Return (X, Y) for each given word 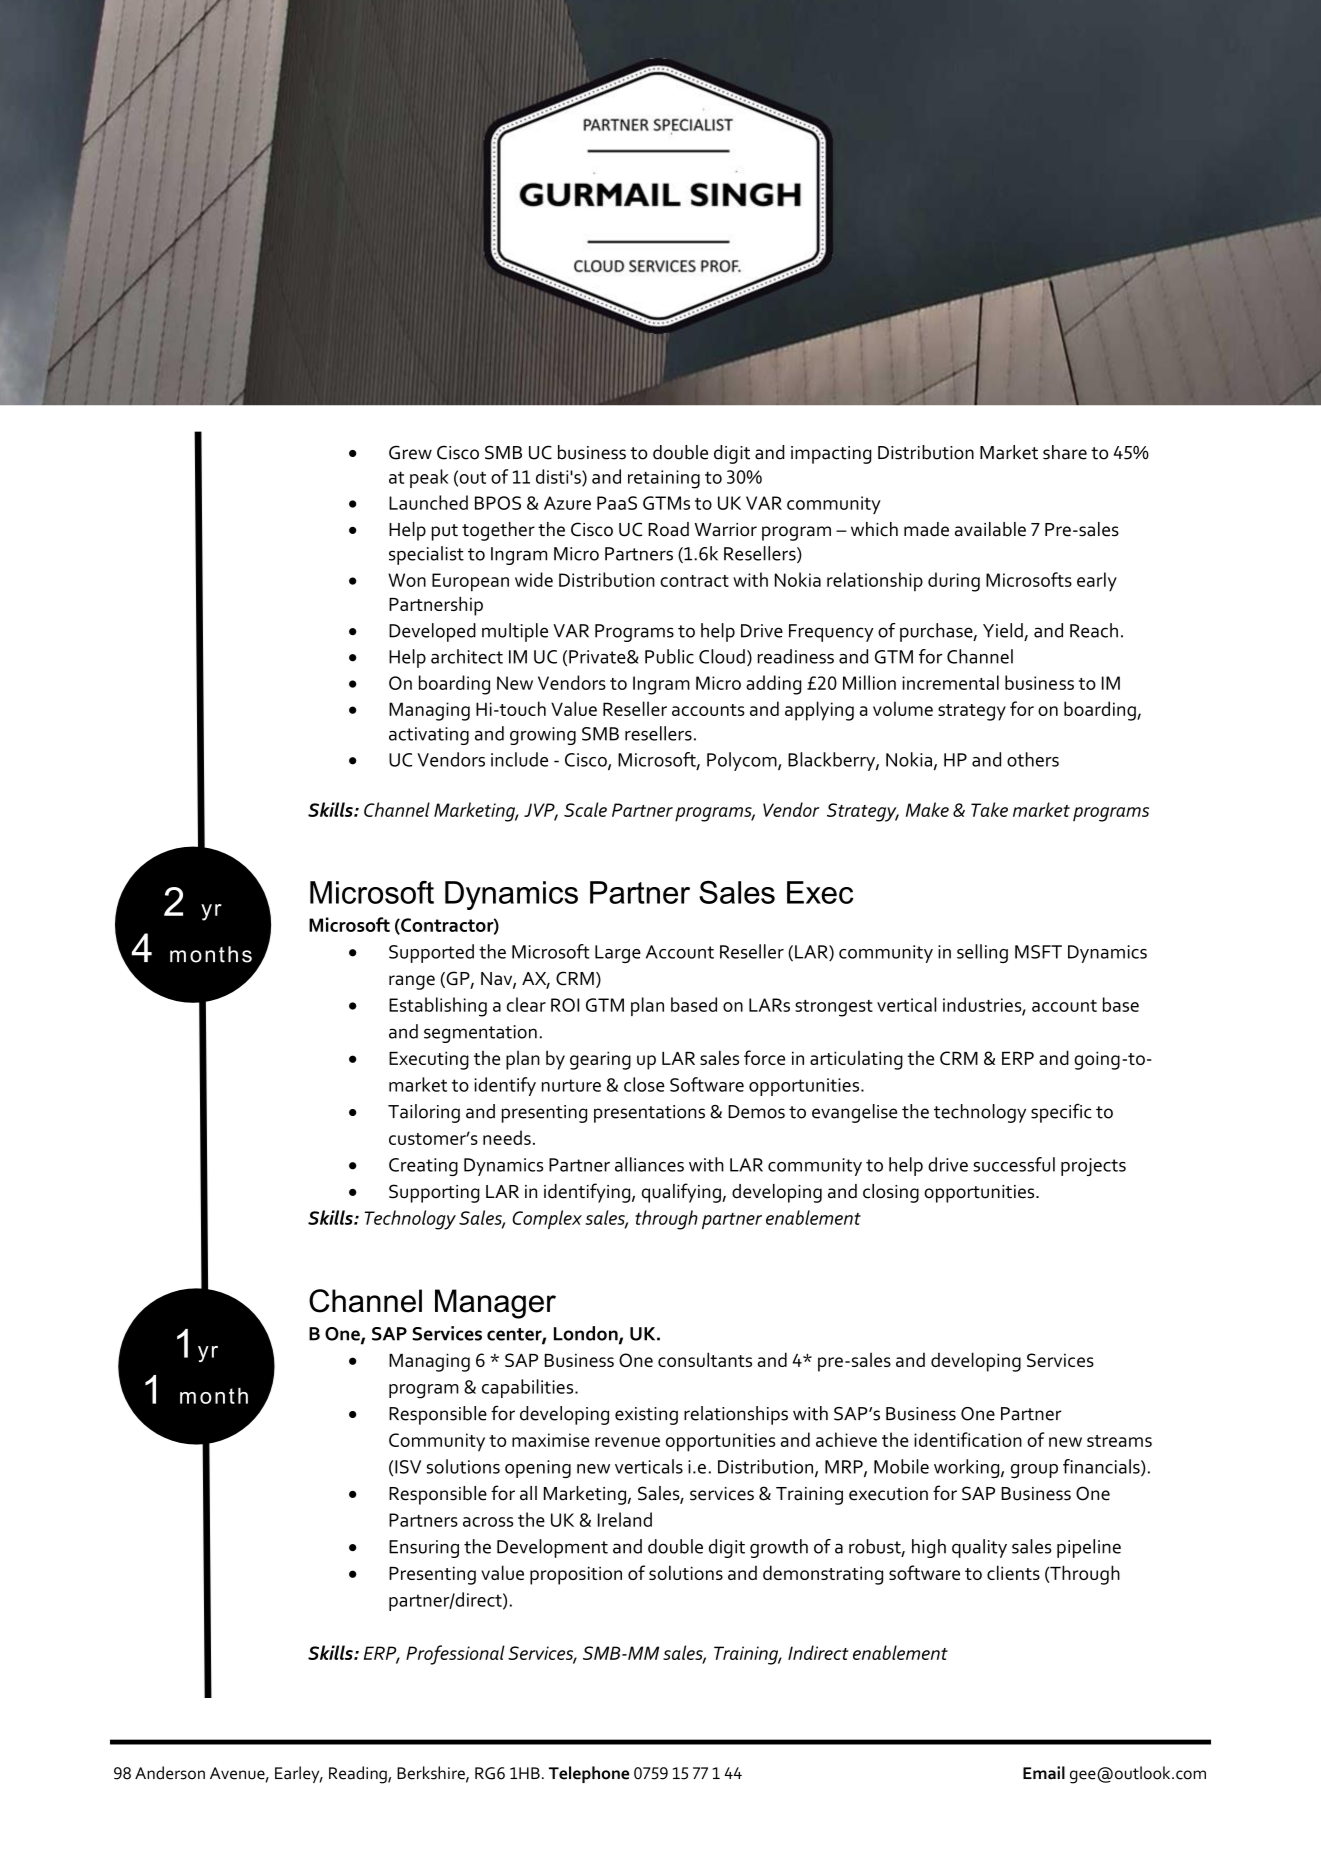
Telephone (589, 1774)
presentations (649, 1114)
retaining (664, 479)
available (990, 529)
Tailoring (424, 1113)
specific (1061, 1113)
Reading (359, 1775)
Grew (410, 452)
